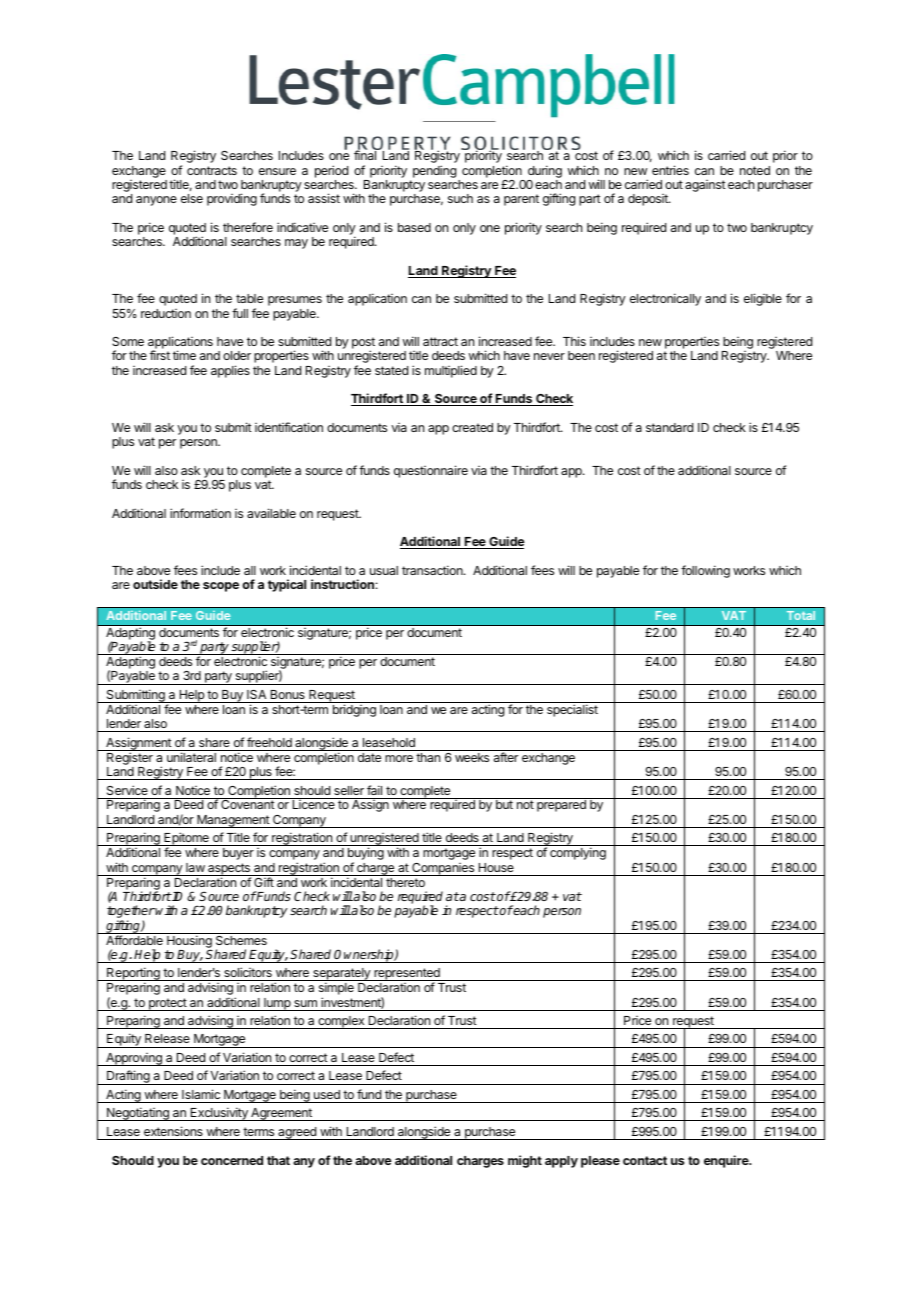 This screenshot has width=924, height=1308. What do you see at coordinates (705, 571) in the screenshot?
I see `following` at bounding box center [705, 571].
